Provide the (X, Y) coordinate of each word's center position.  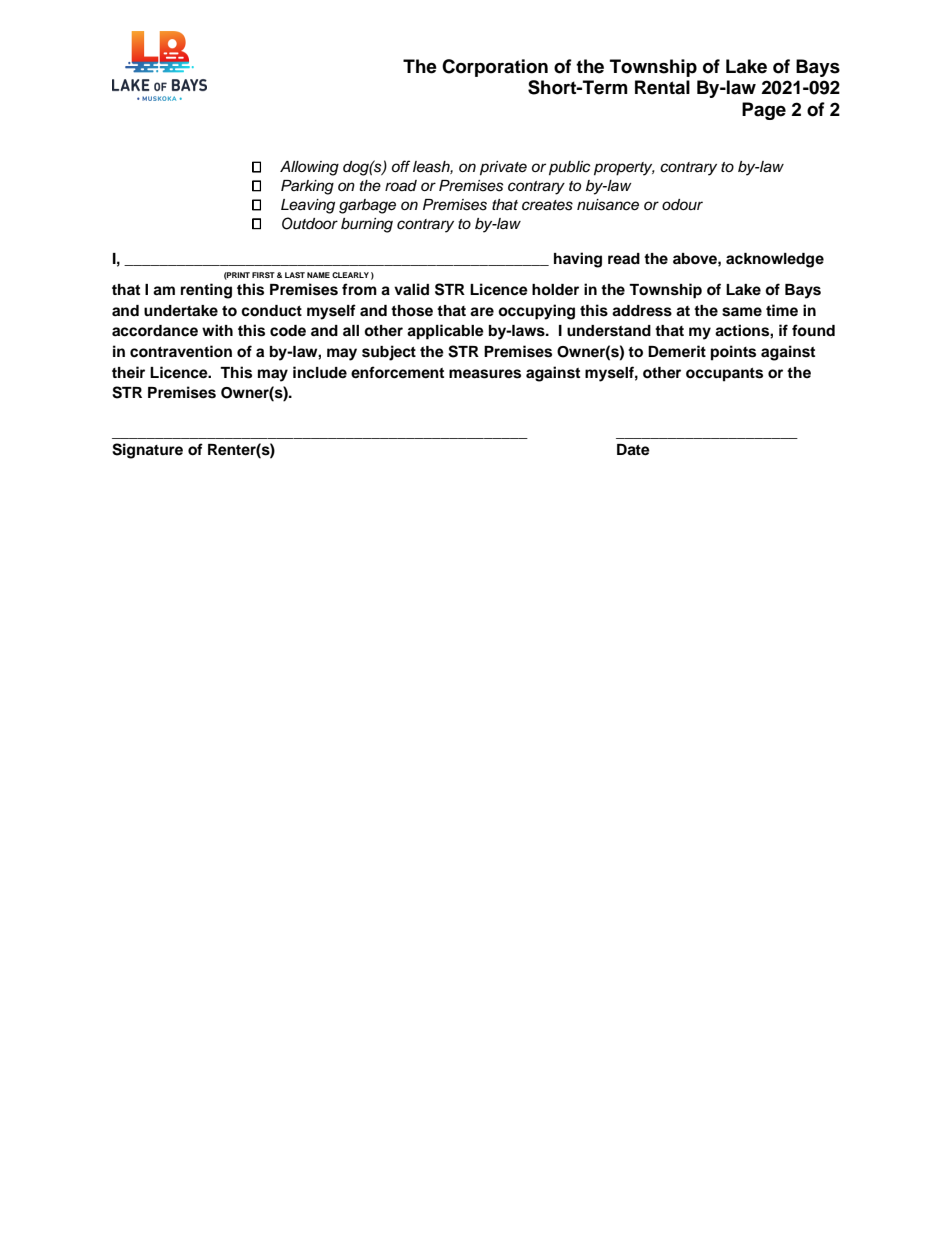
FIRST (263, 275)
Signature (147, 451)
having (578, 260)
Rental (662, 87)
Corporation (495, 68)
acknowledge (775, 260)
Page (764, 111)
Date (633, 450)
